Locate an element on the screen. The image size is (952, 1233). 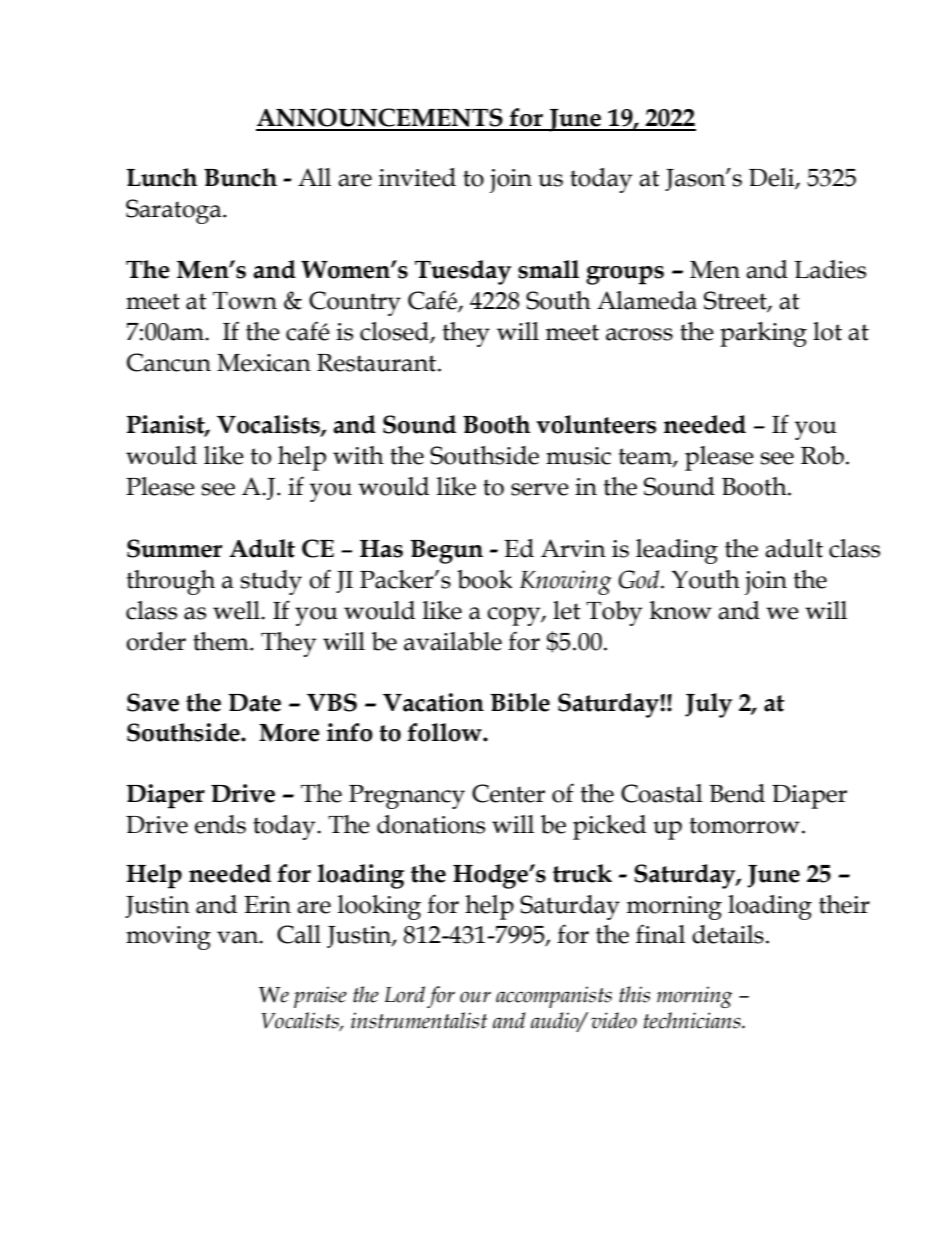
Ladies is located at coordinates (830, 269).
